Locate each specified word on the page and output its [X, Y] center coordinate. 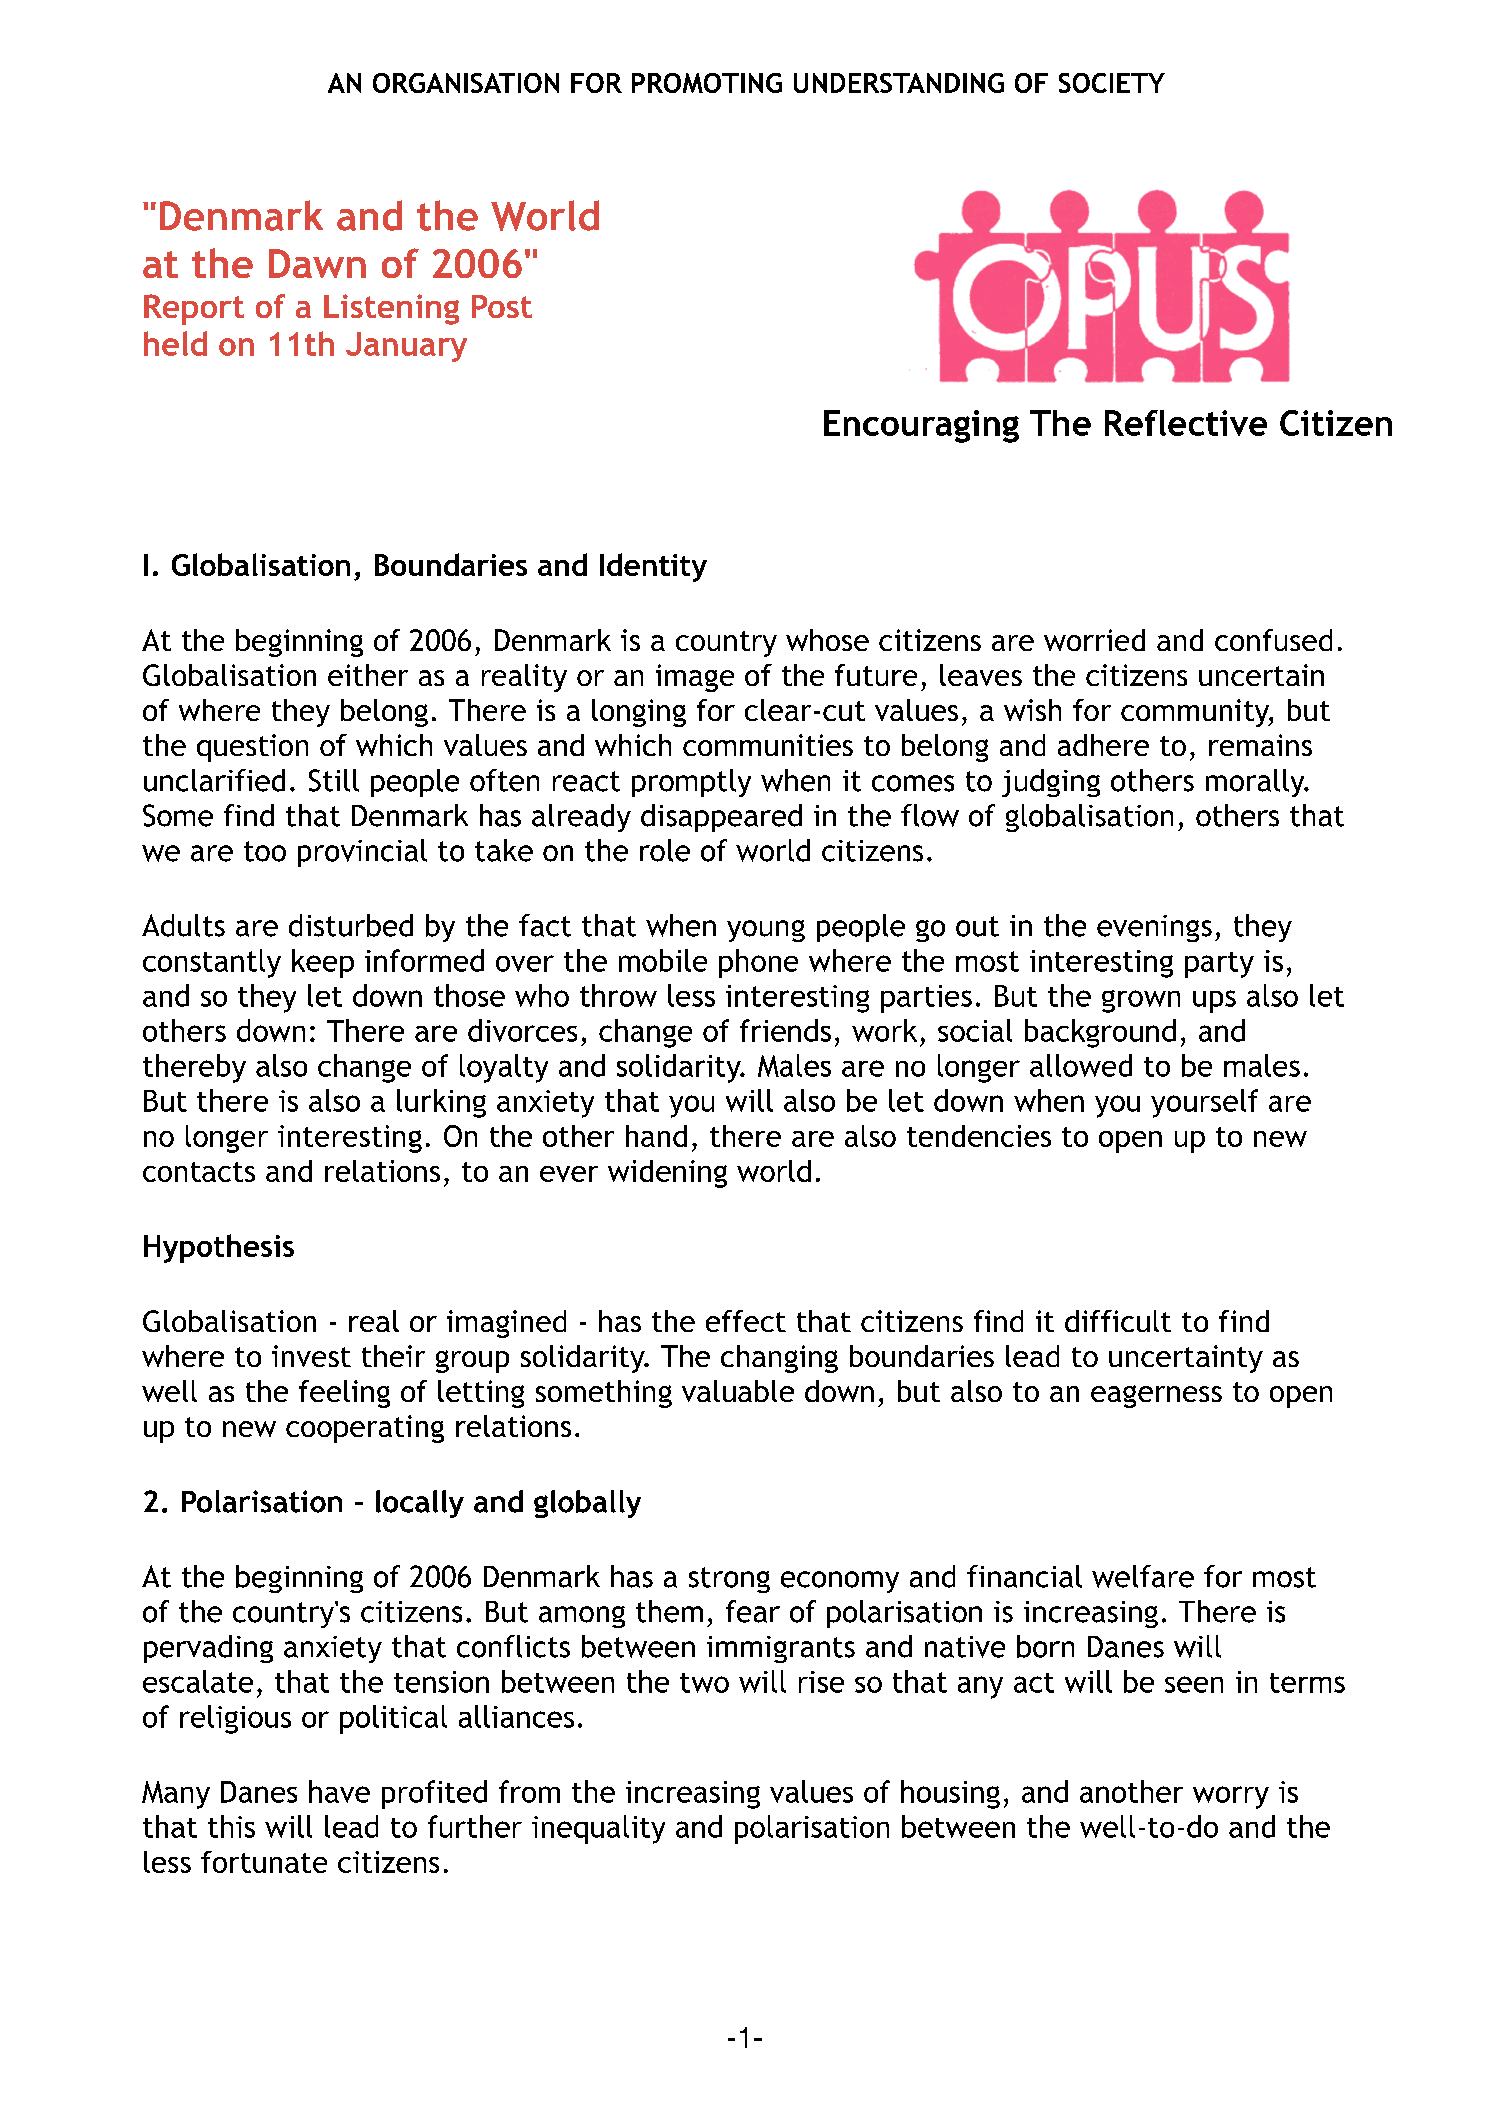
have [339, 1791]
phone [758, 963]
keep [323, 963]
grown [1141, 1001]
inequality [598, 1829]
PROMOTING [707, 83]
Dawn [317, 263]
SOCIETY [1112, 83]
